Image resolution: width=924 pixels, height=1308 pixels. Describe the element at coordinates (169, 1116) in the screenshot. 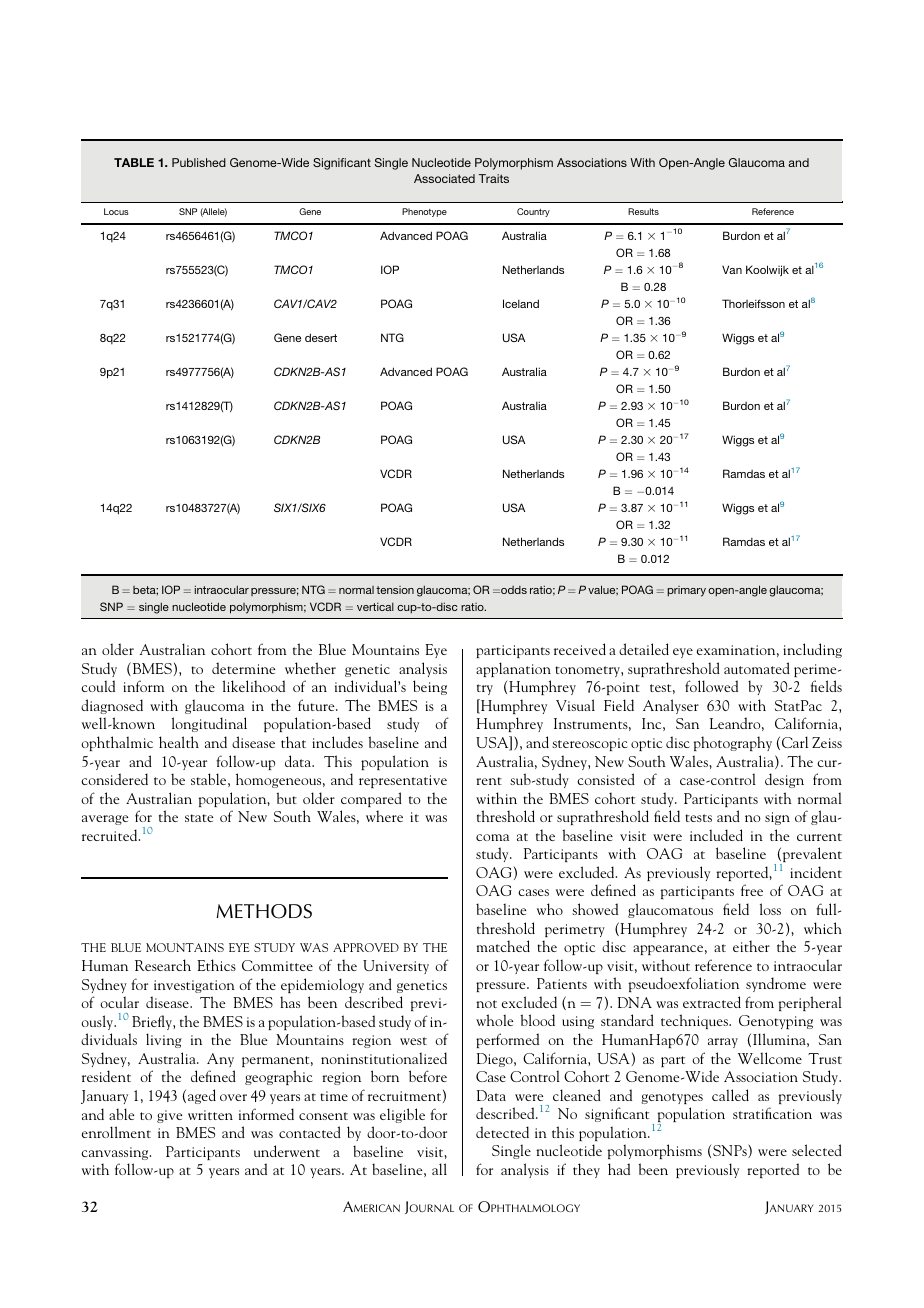

I see `give` at that location.
